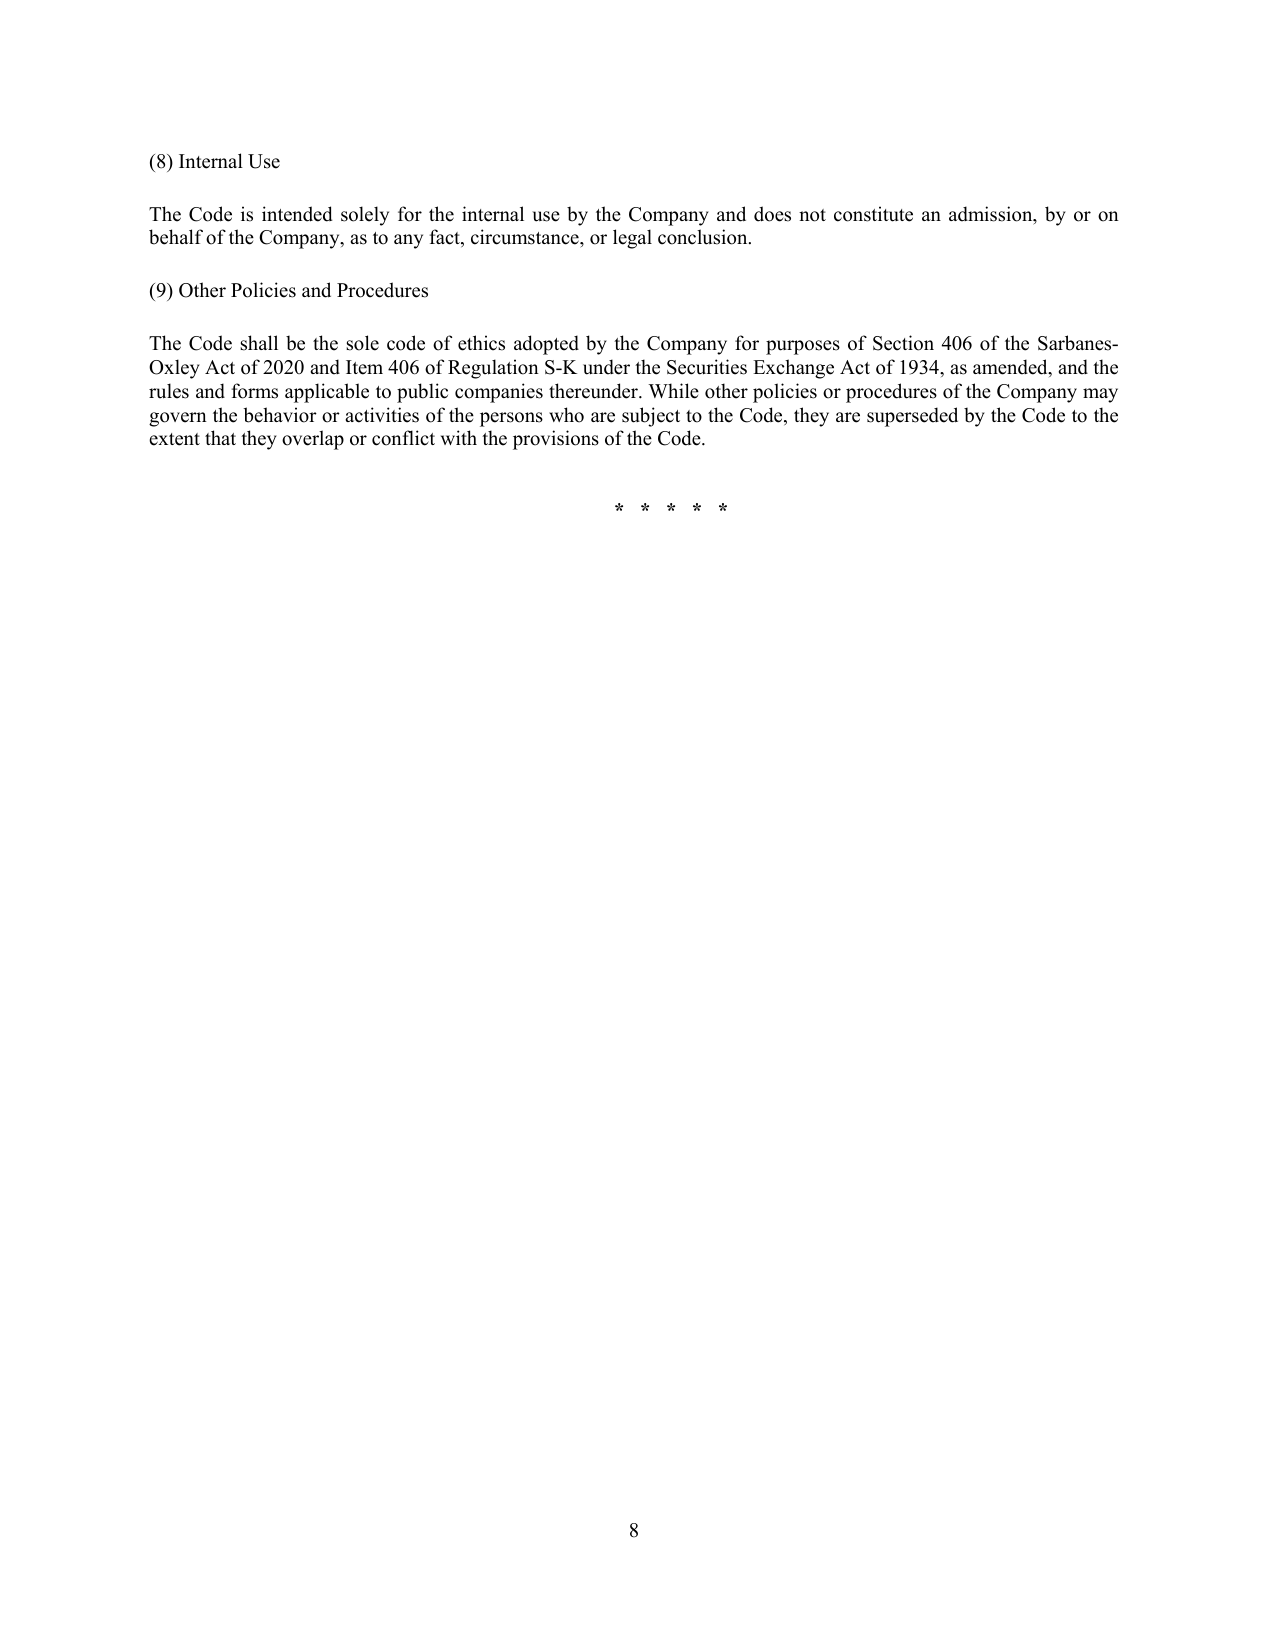  What do you see at coordinates (259, 343) in the document?
I see `shall` at bounding box center [259, 343].
